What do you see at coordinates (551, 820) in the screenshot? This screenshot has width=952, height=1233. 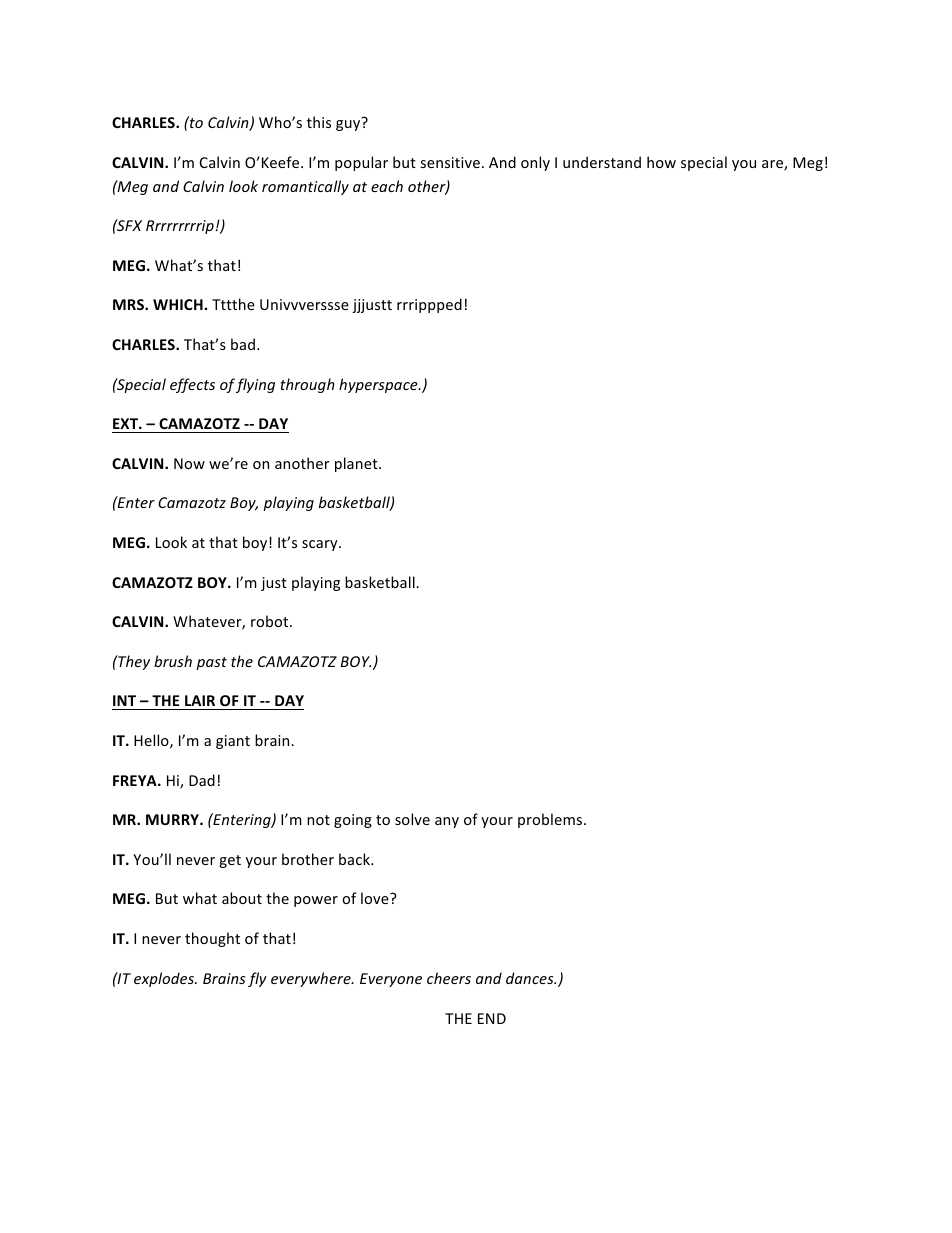 I see `problems` at bounding box center [551, 820].
